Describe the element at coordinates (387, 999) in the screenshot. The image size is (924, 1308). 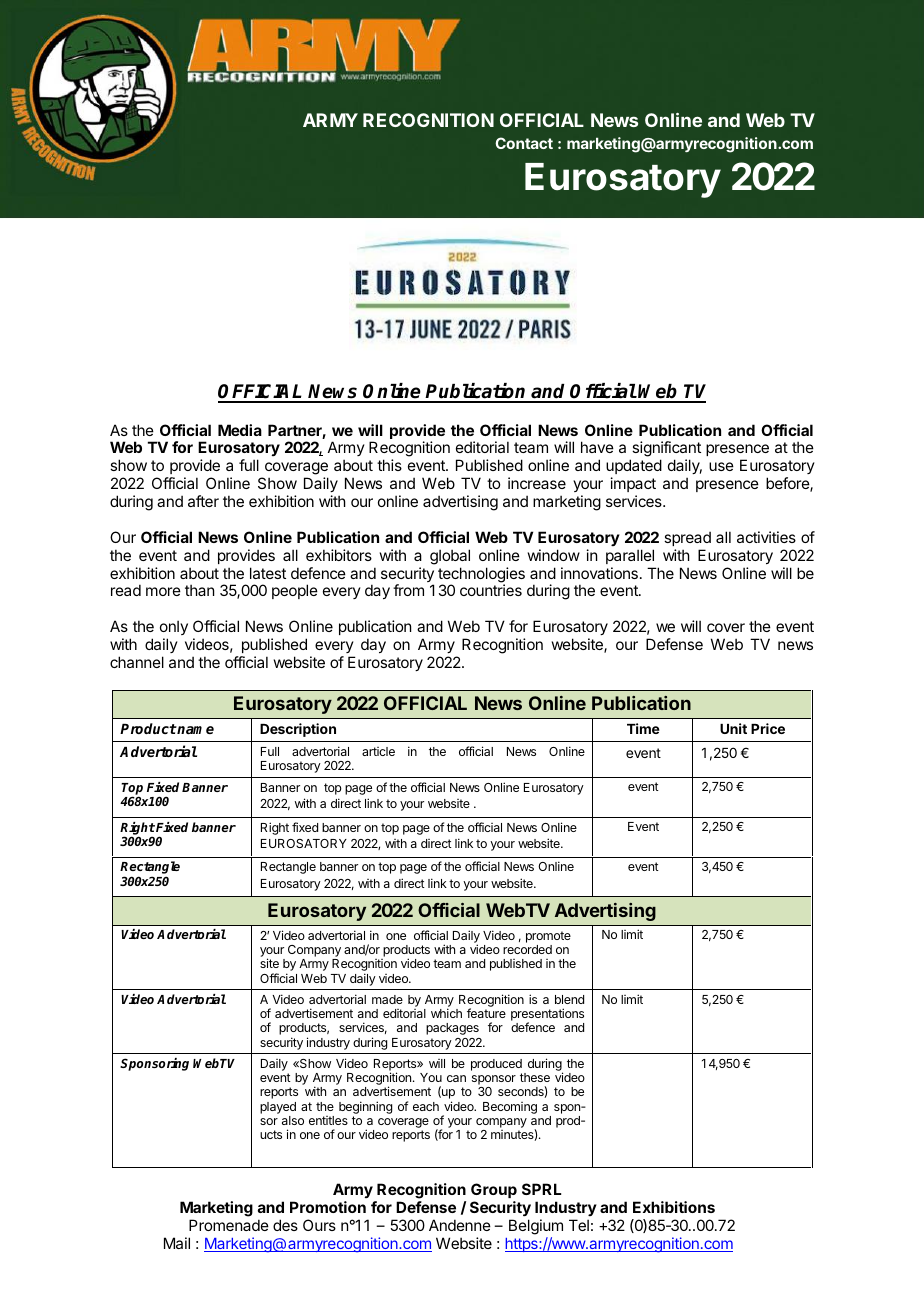
I see `made` at that location.
